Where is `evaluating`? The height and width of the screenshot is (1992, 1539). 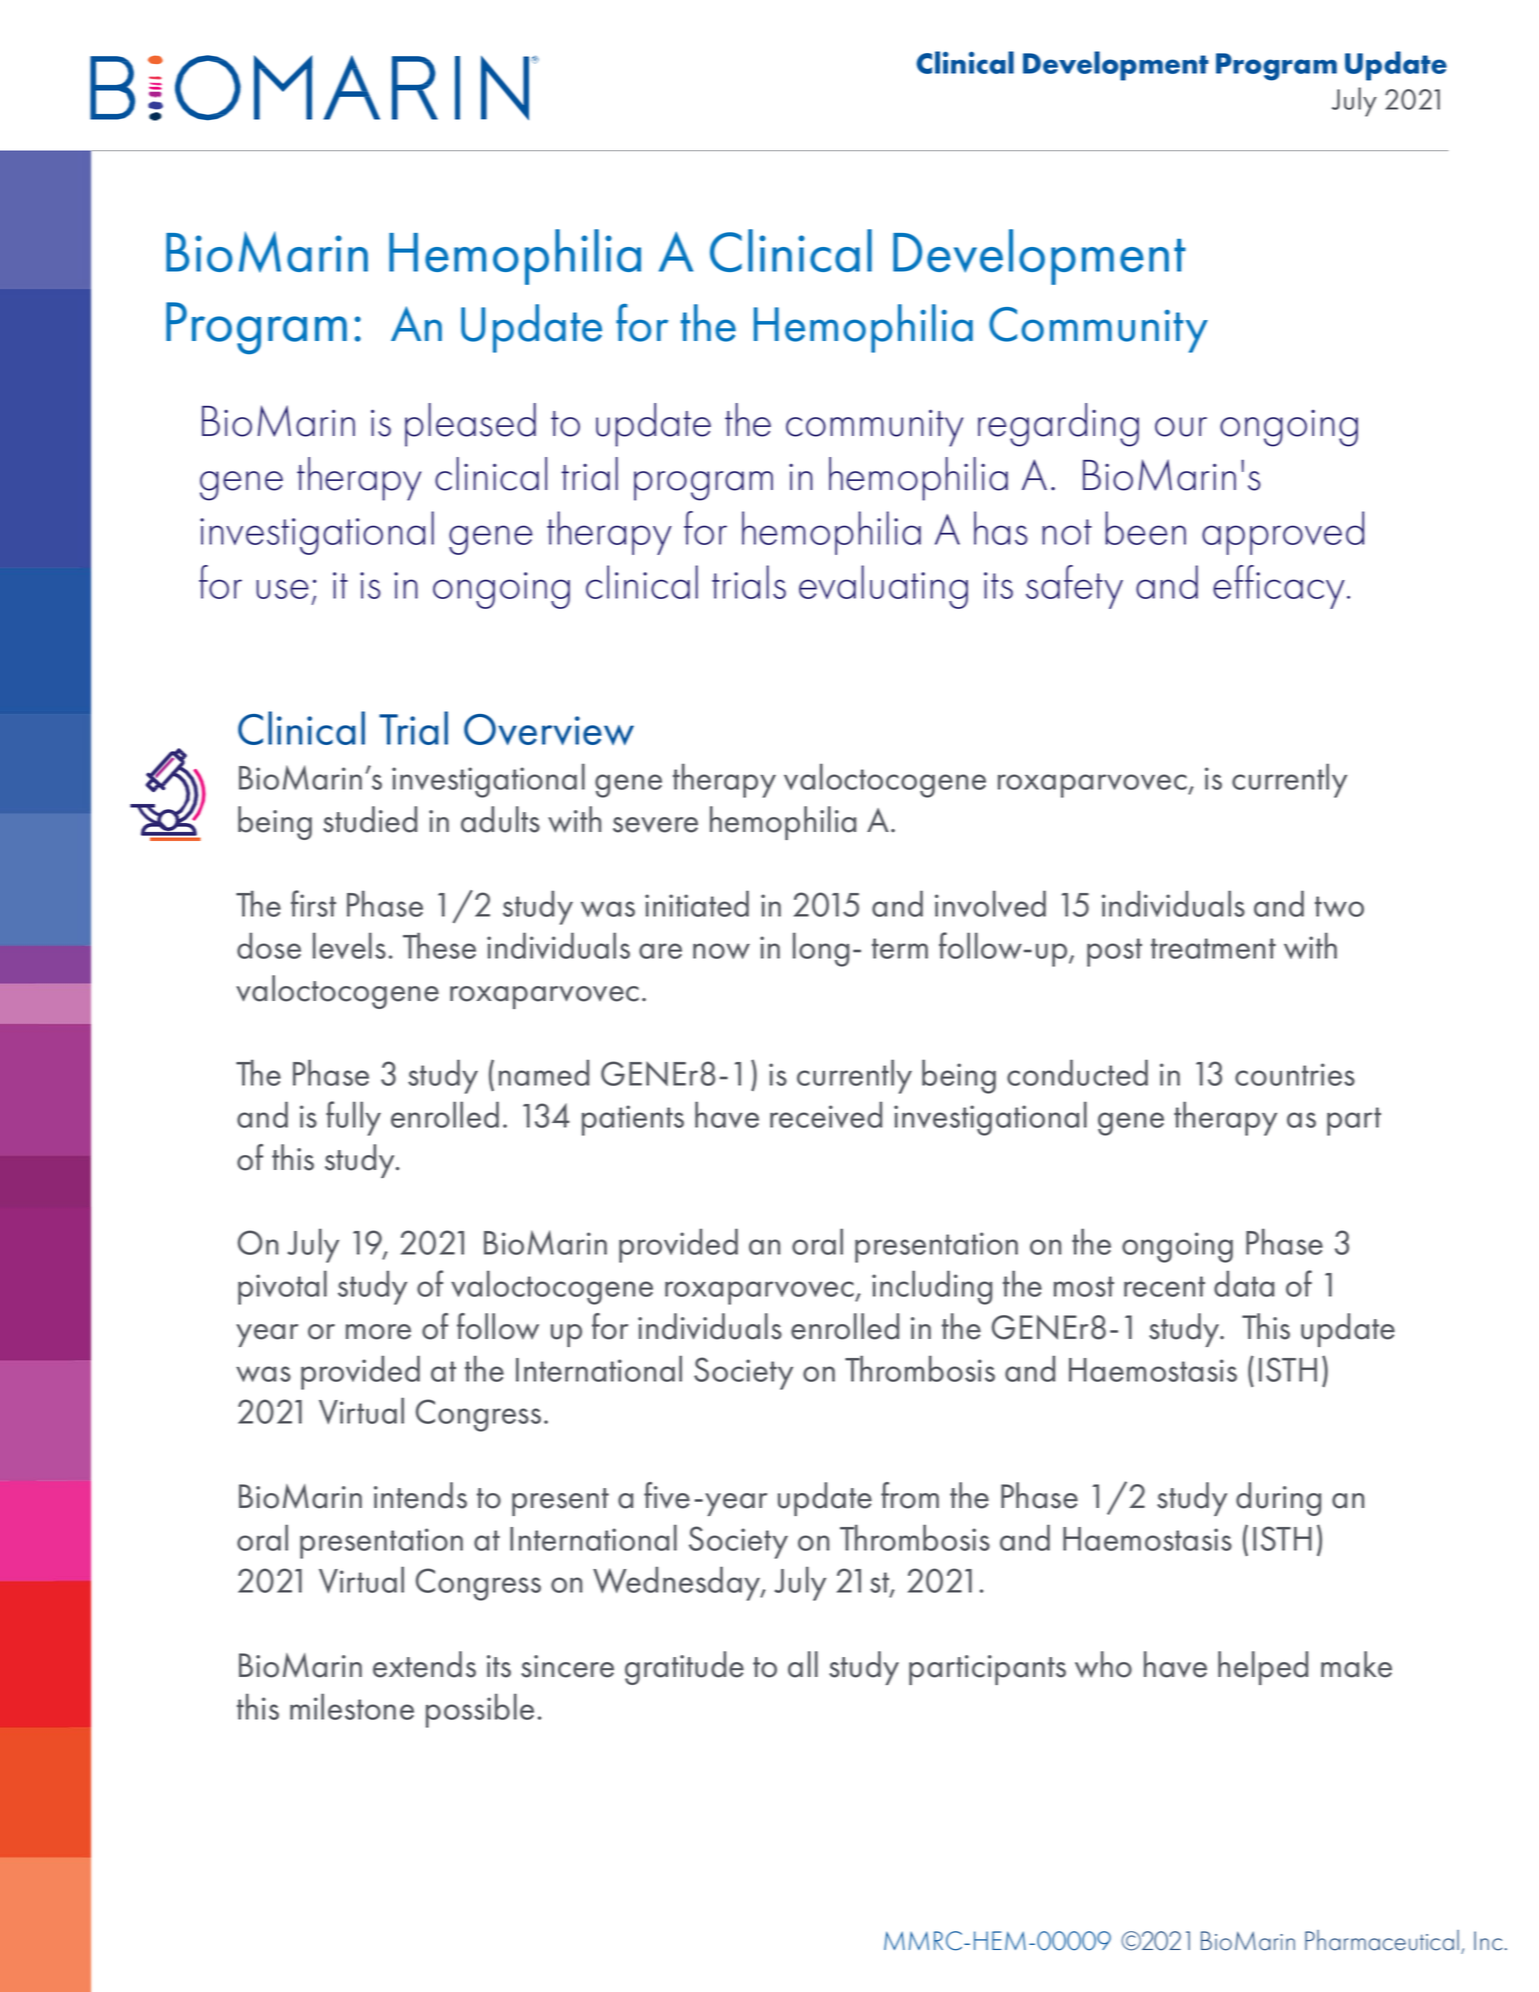
evaluating is located at coordinates (883, 587).
